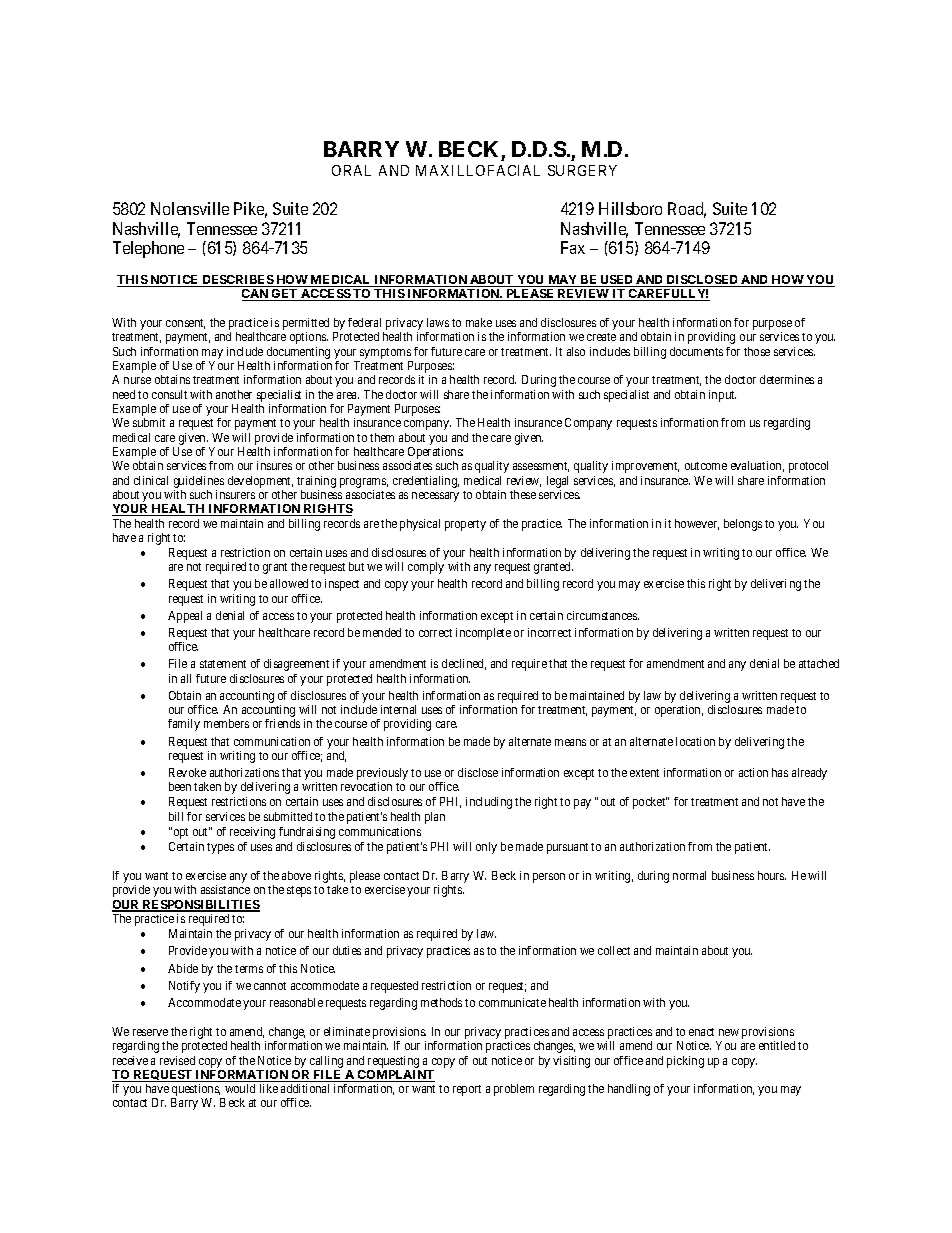 This page has height=1233, width=952. What do you see at coordinates (220, 848) in the page?
I see `types` at bounding box center [220, 848].
